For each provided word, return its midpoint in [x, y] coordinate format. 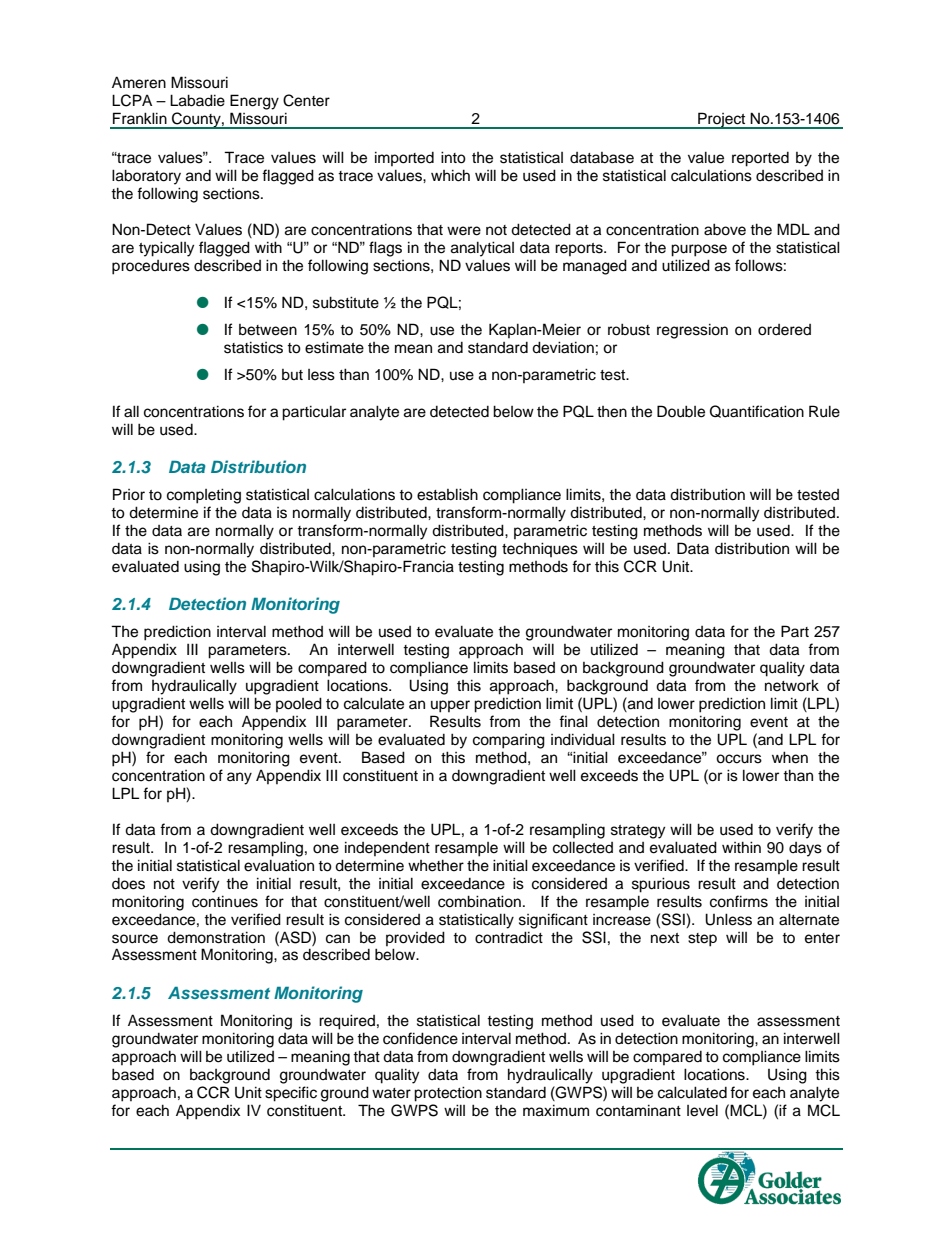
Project [722, 120]
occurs [739, 759]
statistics [253, 347]
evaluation [279, 865]
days [805, 849]
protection [448, 1094]
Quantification [757, 411]
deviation [563, 347]
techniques [540, 549]
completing [204, 496]
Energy [254, 102]
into [453, 157]
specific [291, 1094]
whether [436, 865]
